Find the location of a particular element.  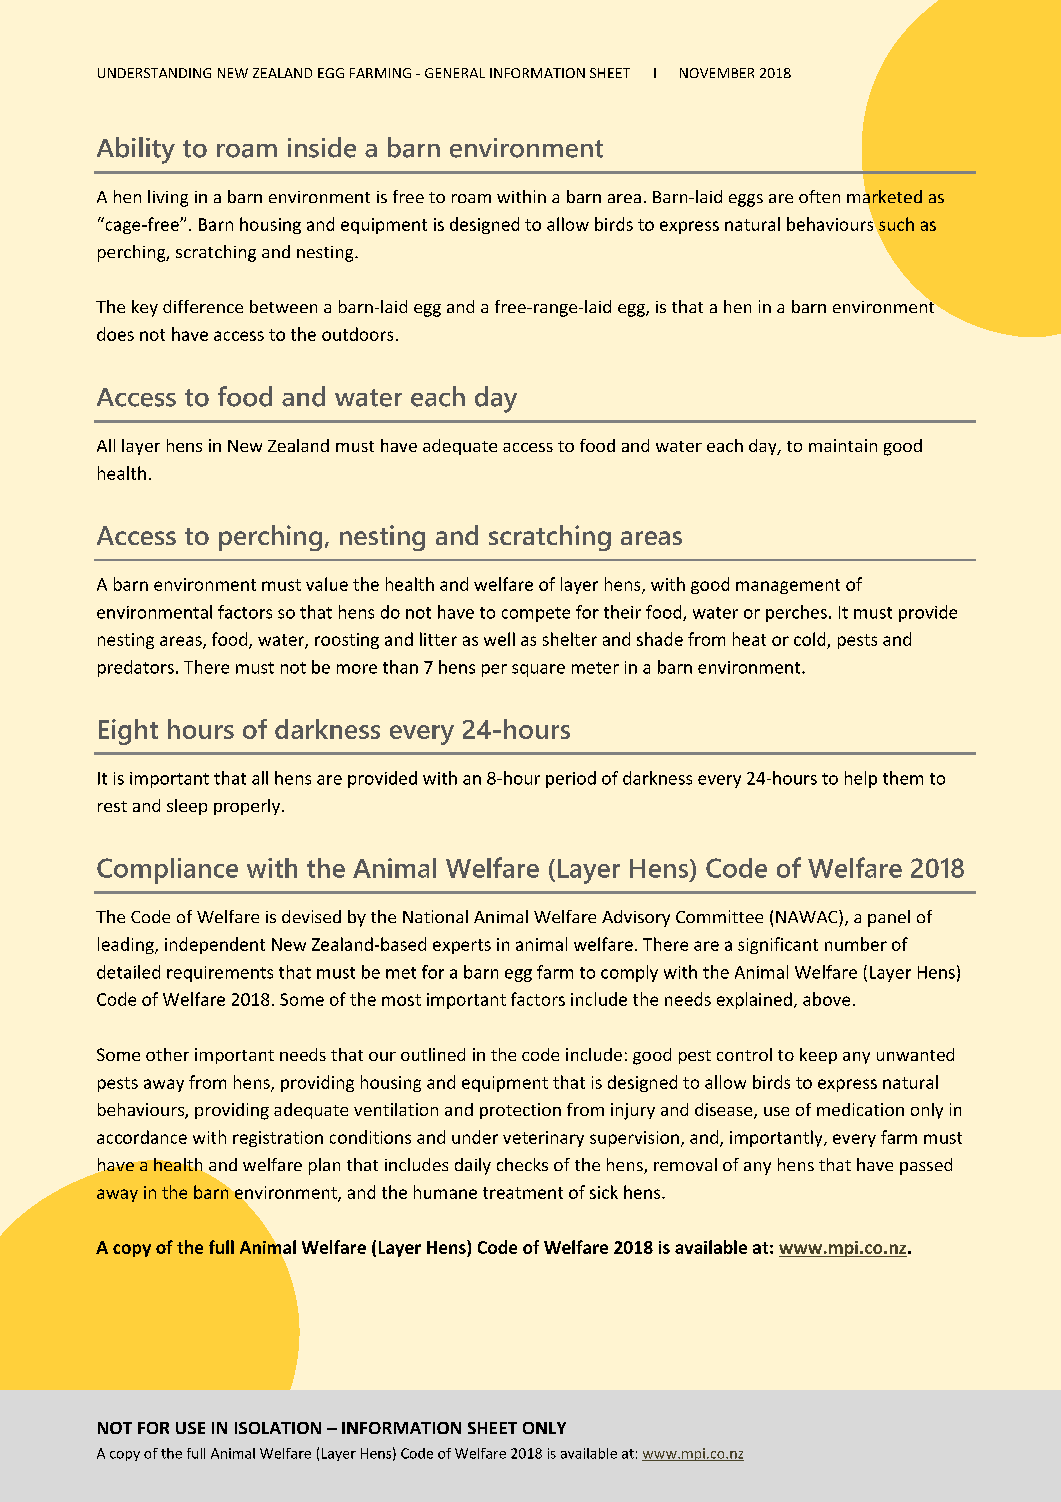

other is located at coordinates (167, 1054).
